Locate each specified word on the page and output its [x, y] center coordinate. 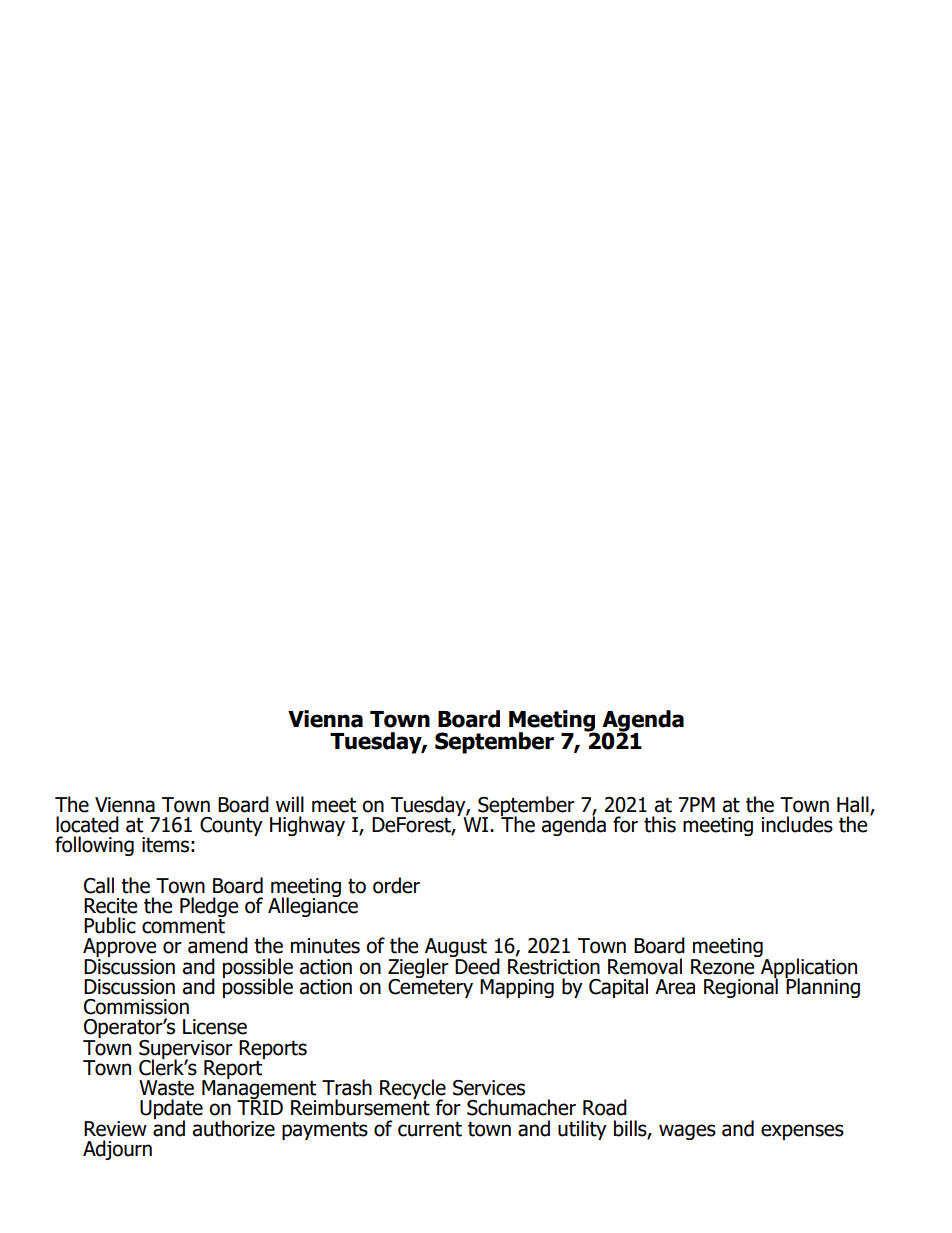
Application [808, 968]
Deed [477, 965]
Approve [119, 949]
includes [797, 824]
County [231, 826]
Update [171, 1110]
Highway [307, 826]
